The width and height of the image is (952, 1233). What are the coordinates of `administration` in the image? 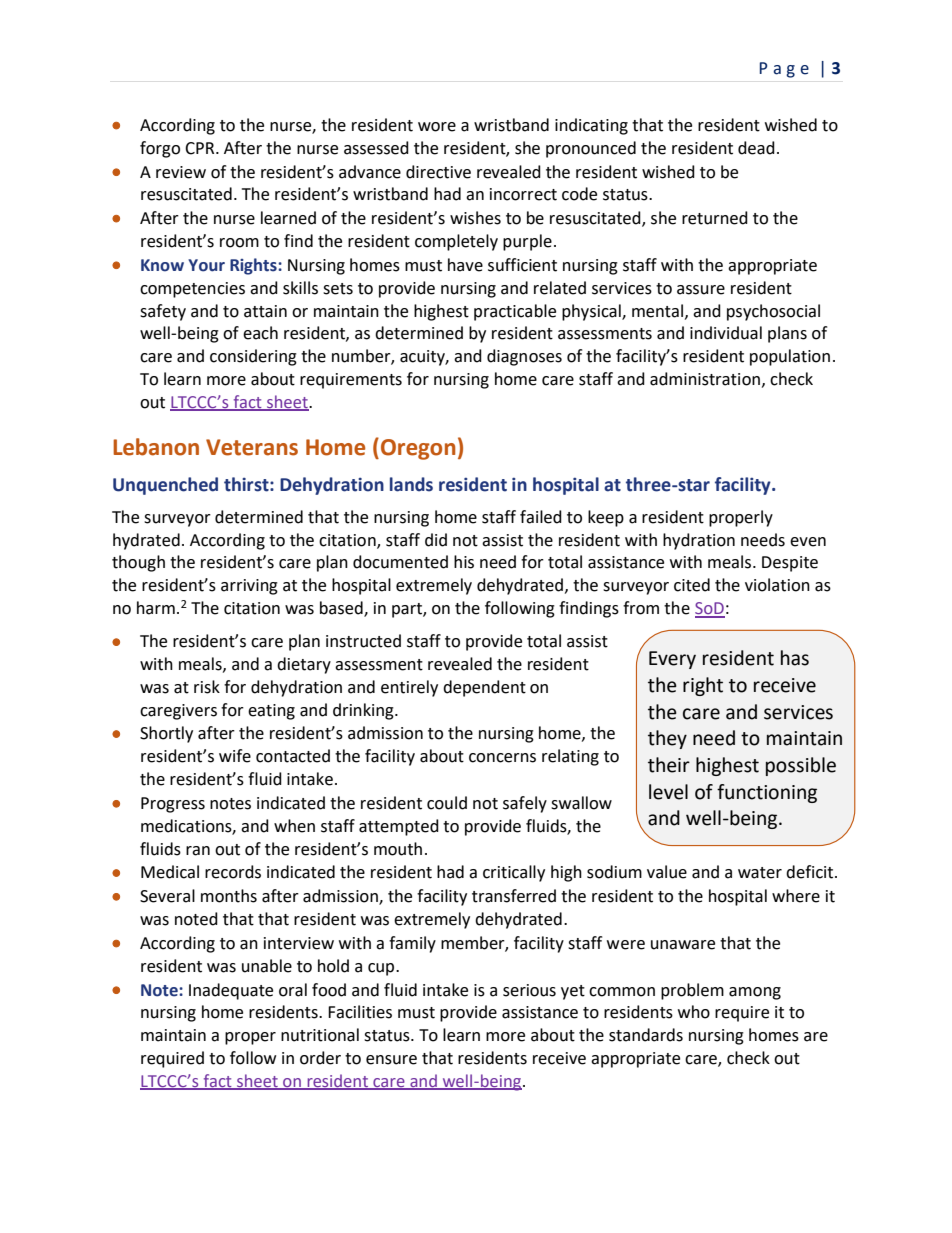 It's located at (706, 379).
